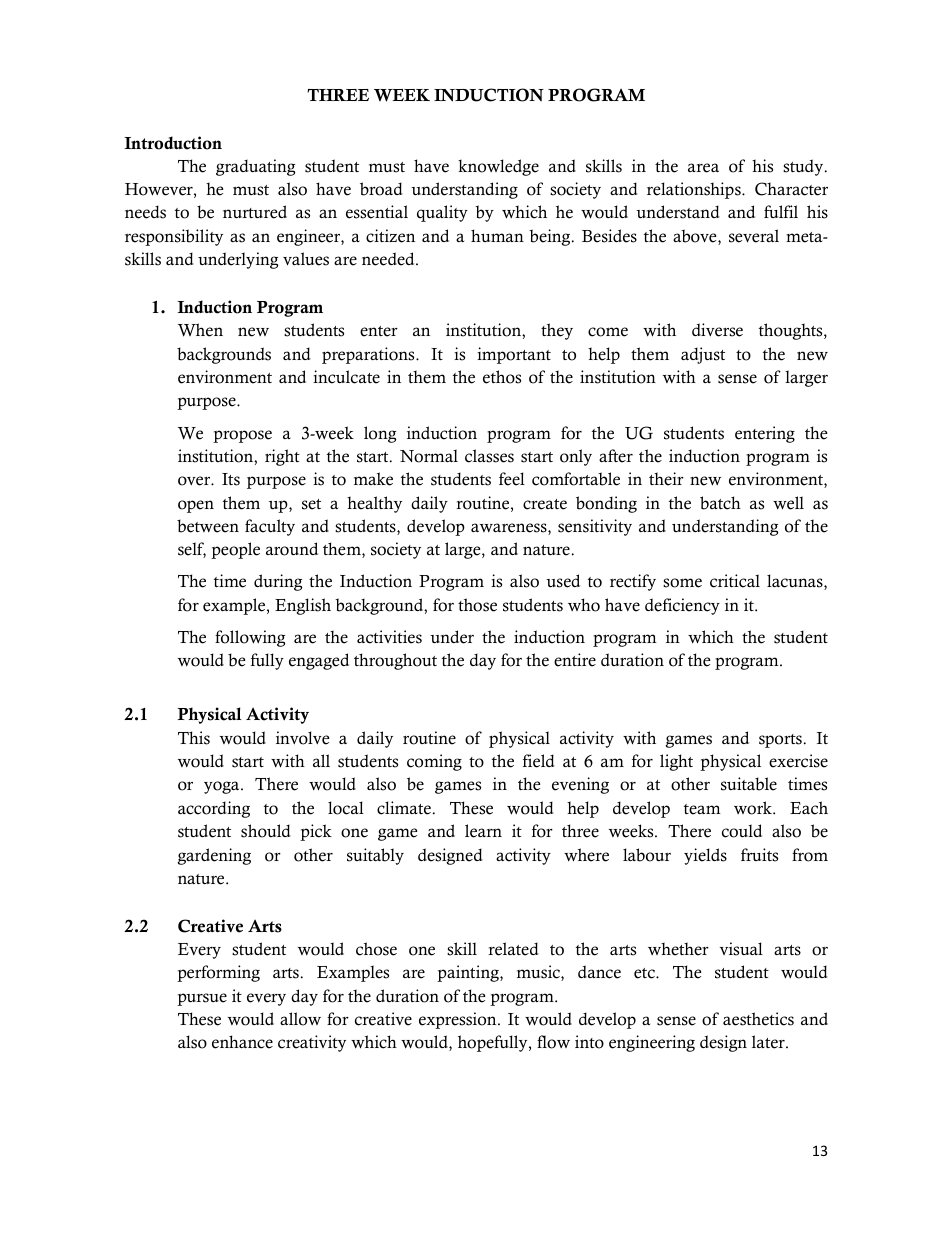 This image has height=1233, width=952. What do you see at coordinates (255, 167) in the image?
I see `graduating` at bounding box center [255, 167].
